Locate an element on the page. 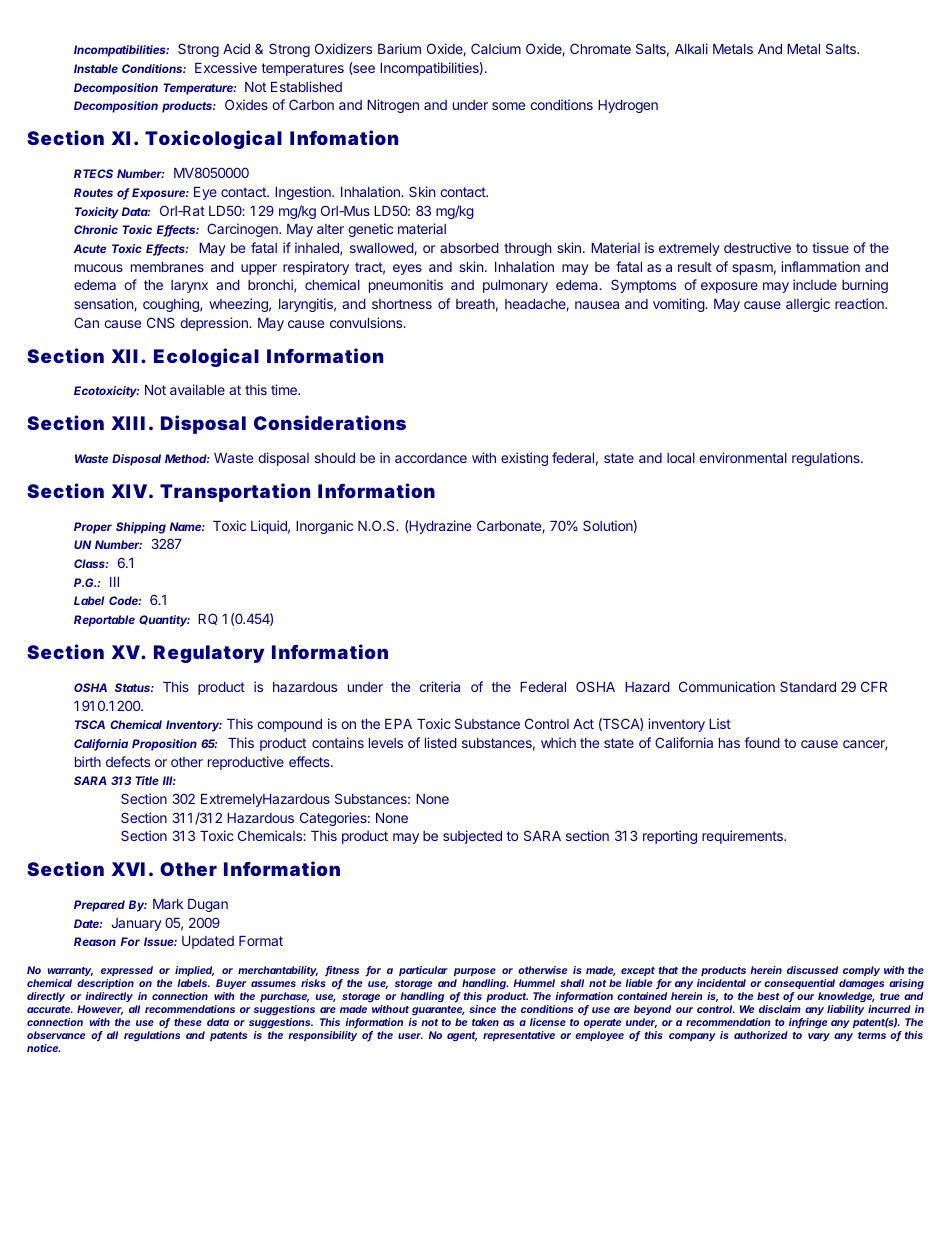 The image size is (952, 1233). available is located at coordinates (197, 389).
